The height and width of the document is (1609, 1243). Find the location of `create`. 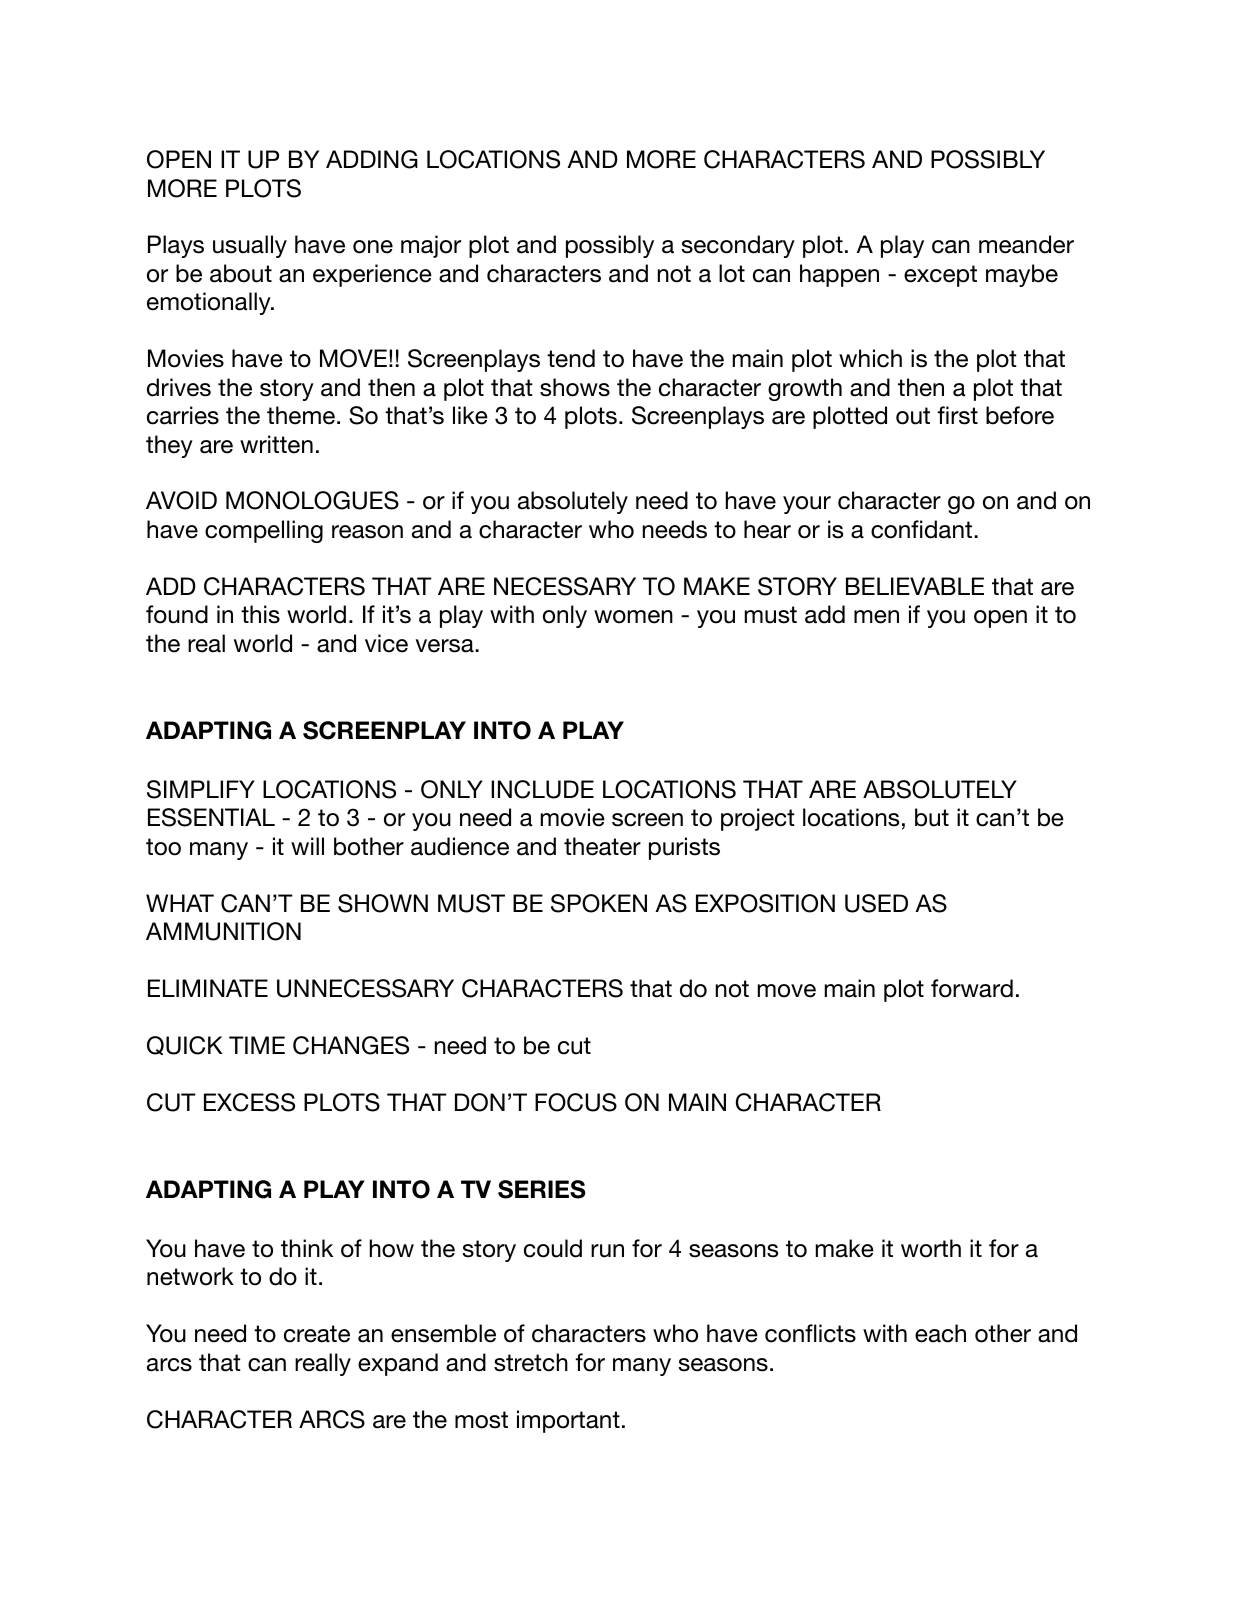

create is located at coordinates (317, 1334).
